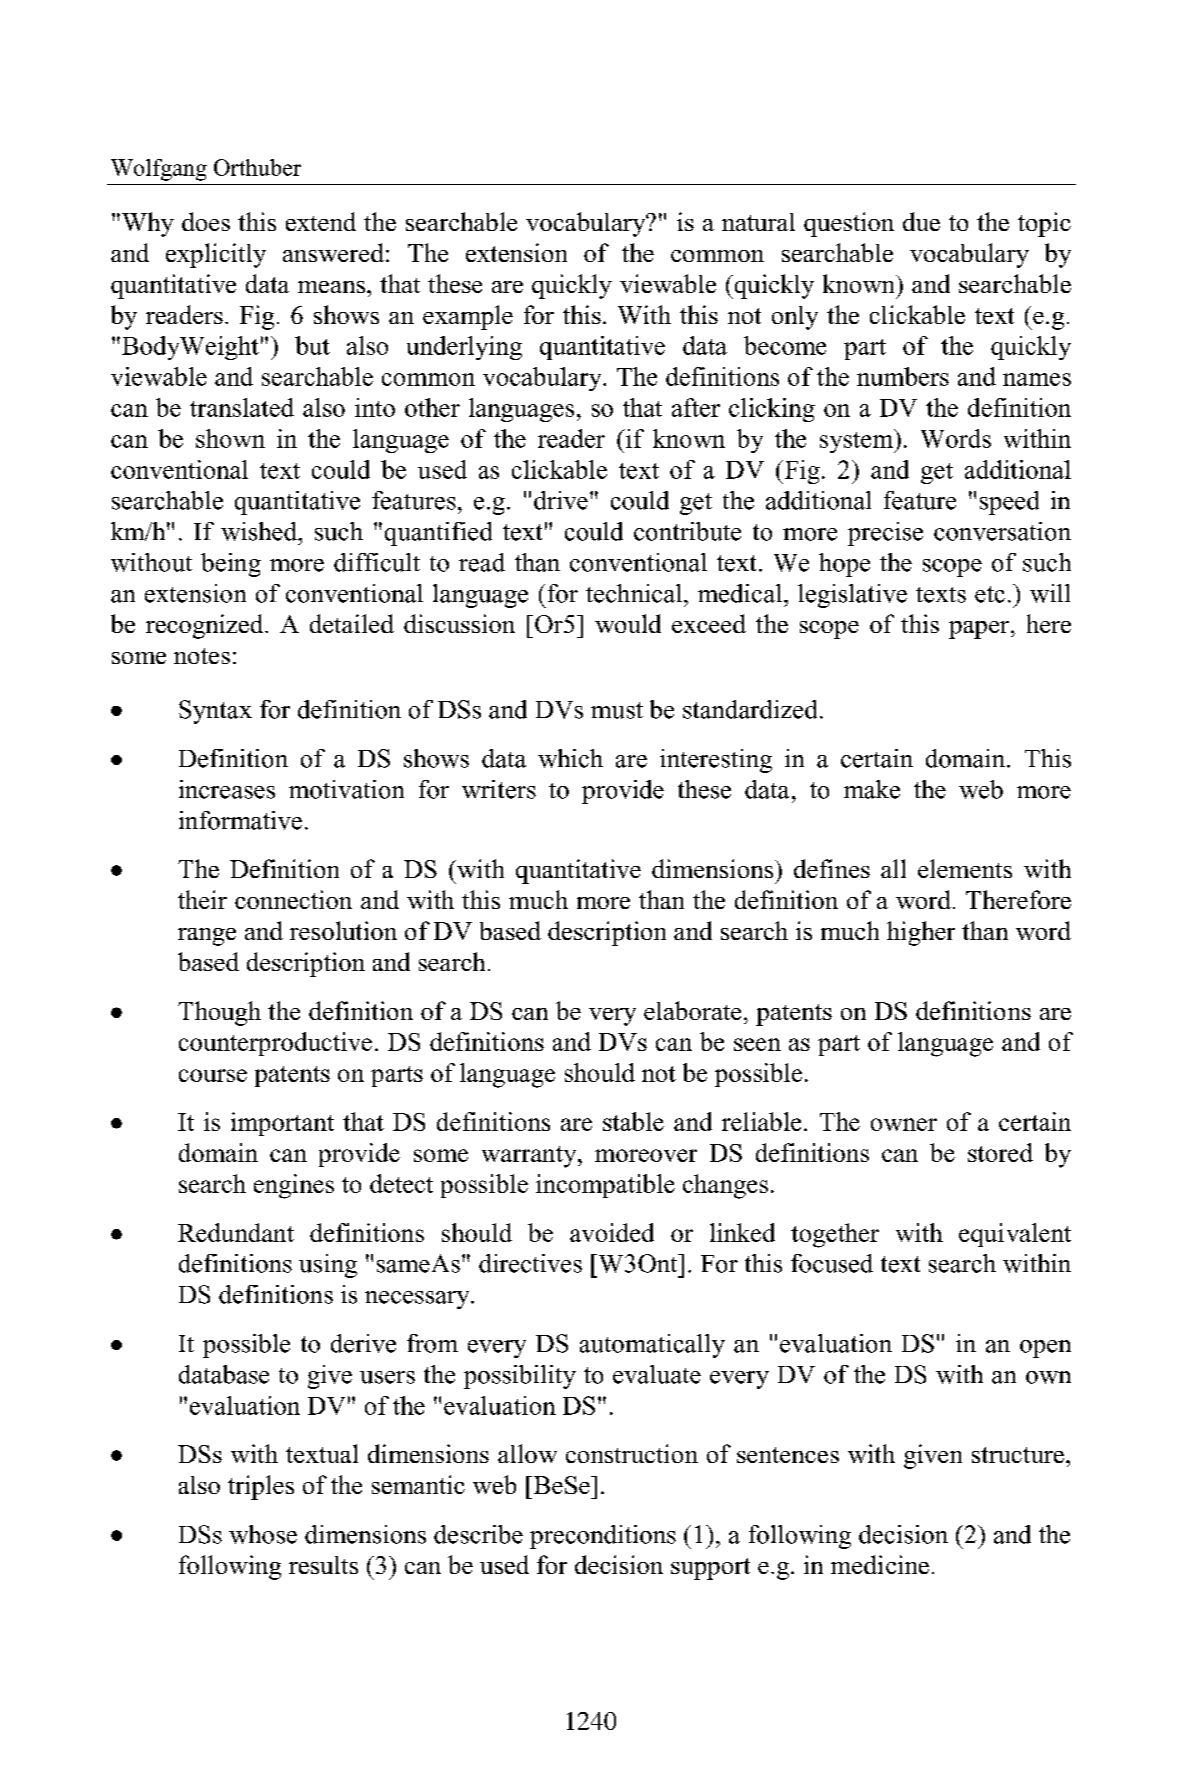 This screenshot has width=1182, height=1791. I want to click on preconditions, so click(603, 1537).
